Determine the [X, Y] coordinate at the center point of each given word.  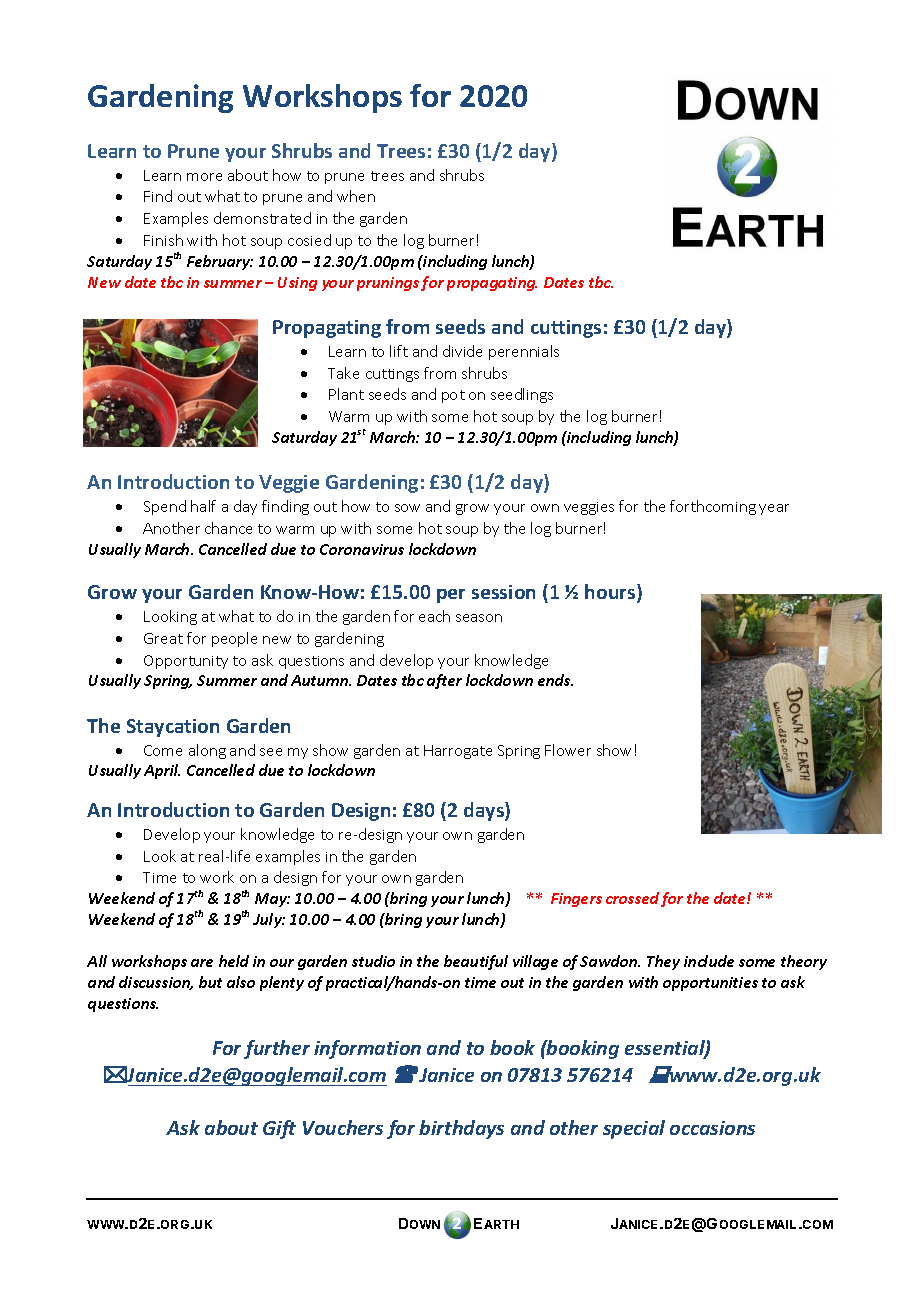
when [356, 196]
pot [453, 396]
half [203, 506]
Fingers [576, 900]
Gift [279, 1129]
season [479, 618]
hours [611, 593]
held [234, 961]
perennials [524, 352]
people [234, 639]
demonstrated [262, 218]
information [367, 1049]
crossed [632, 898]
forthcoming [713, 507]
